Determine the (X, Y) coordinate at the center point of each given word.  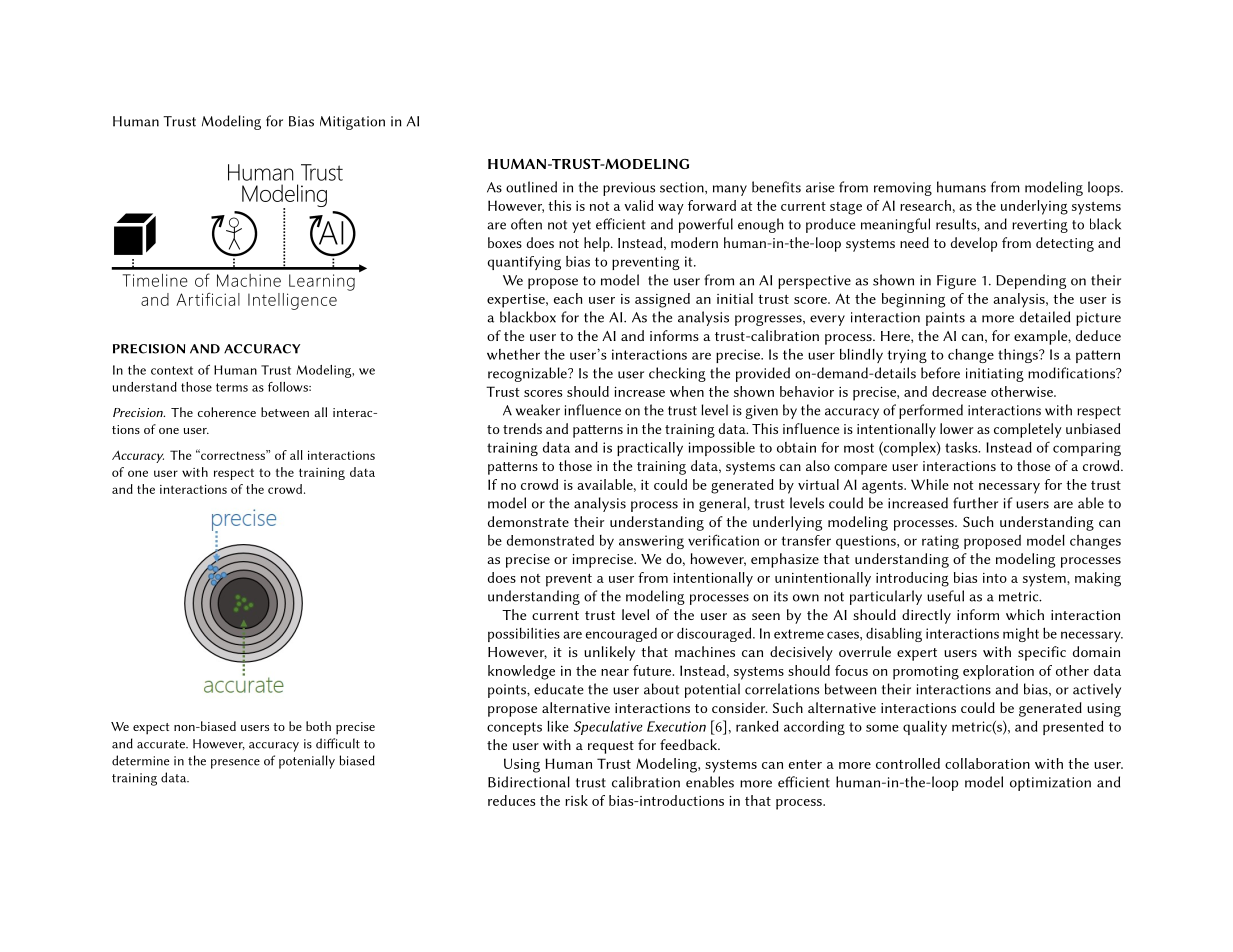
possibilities (524, 635)
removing (903, 189)
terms (232, 387)
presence (235, 764)
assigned (662, 300)
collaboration (987, 763)
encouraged (621, 635)
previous (629, 189)
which (1025, 614)
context (172, 370)
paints (945, 319)
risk (576, 800)
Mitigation (352, 123)
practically (650, 449)
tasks (962, 447)
